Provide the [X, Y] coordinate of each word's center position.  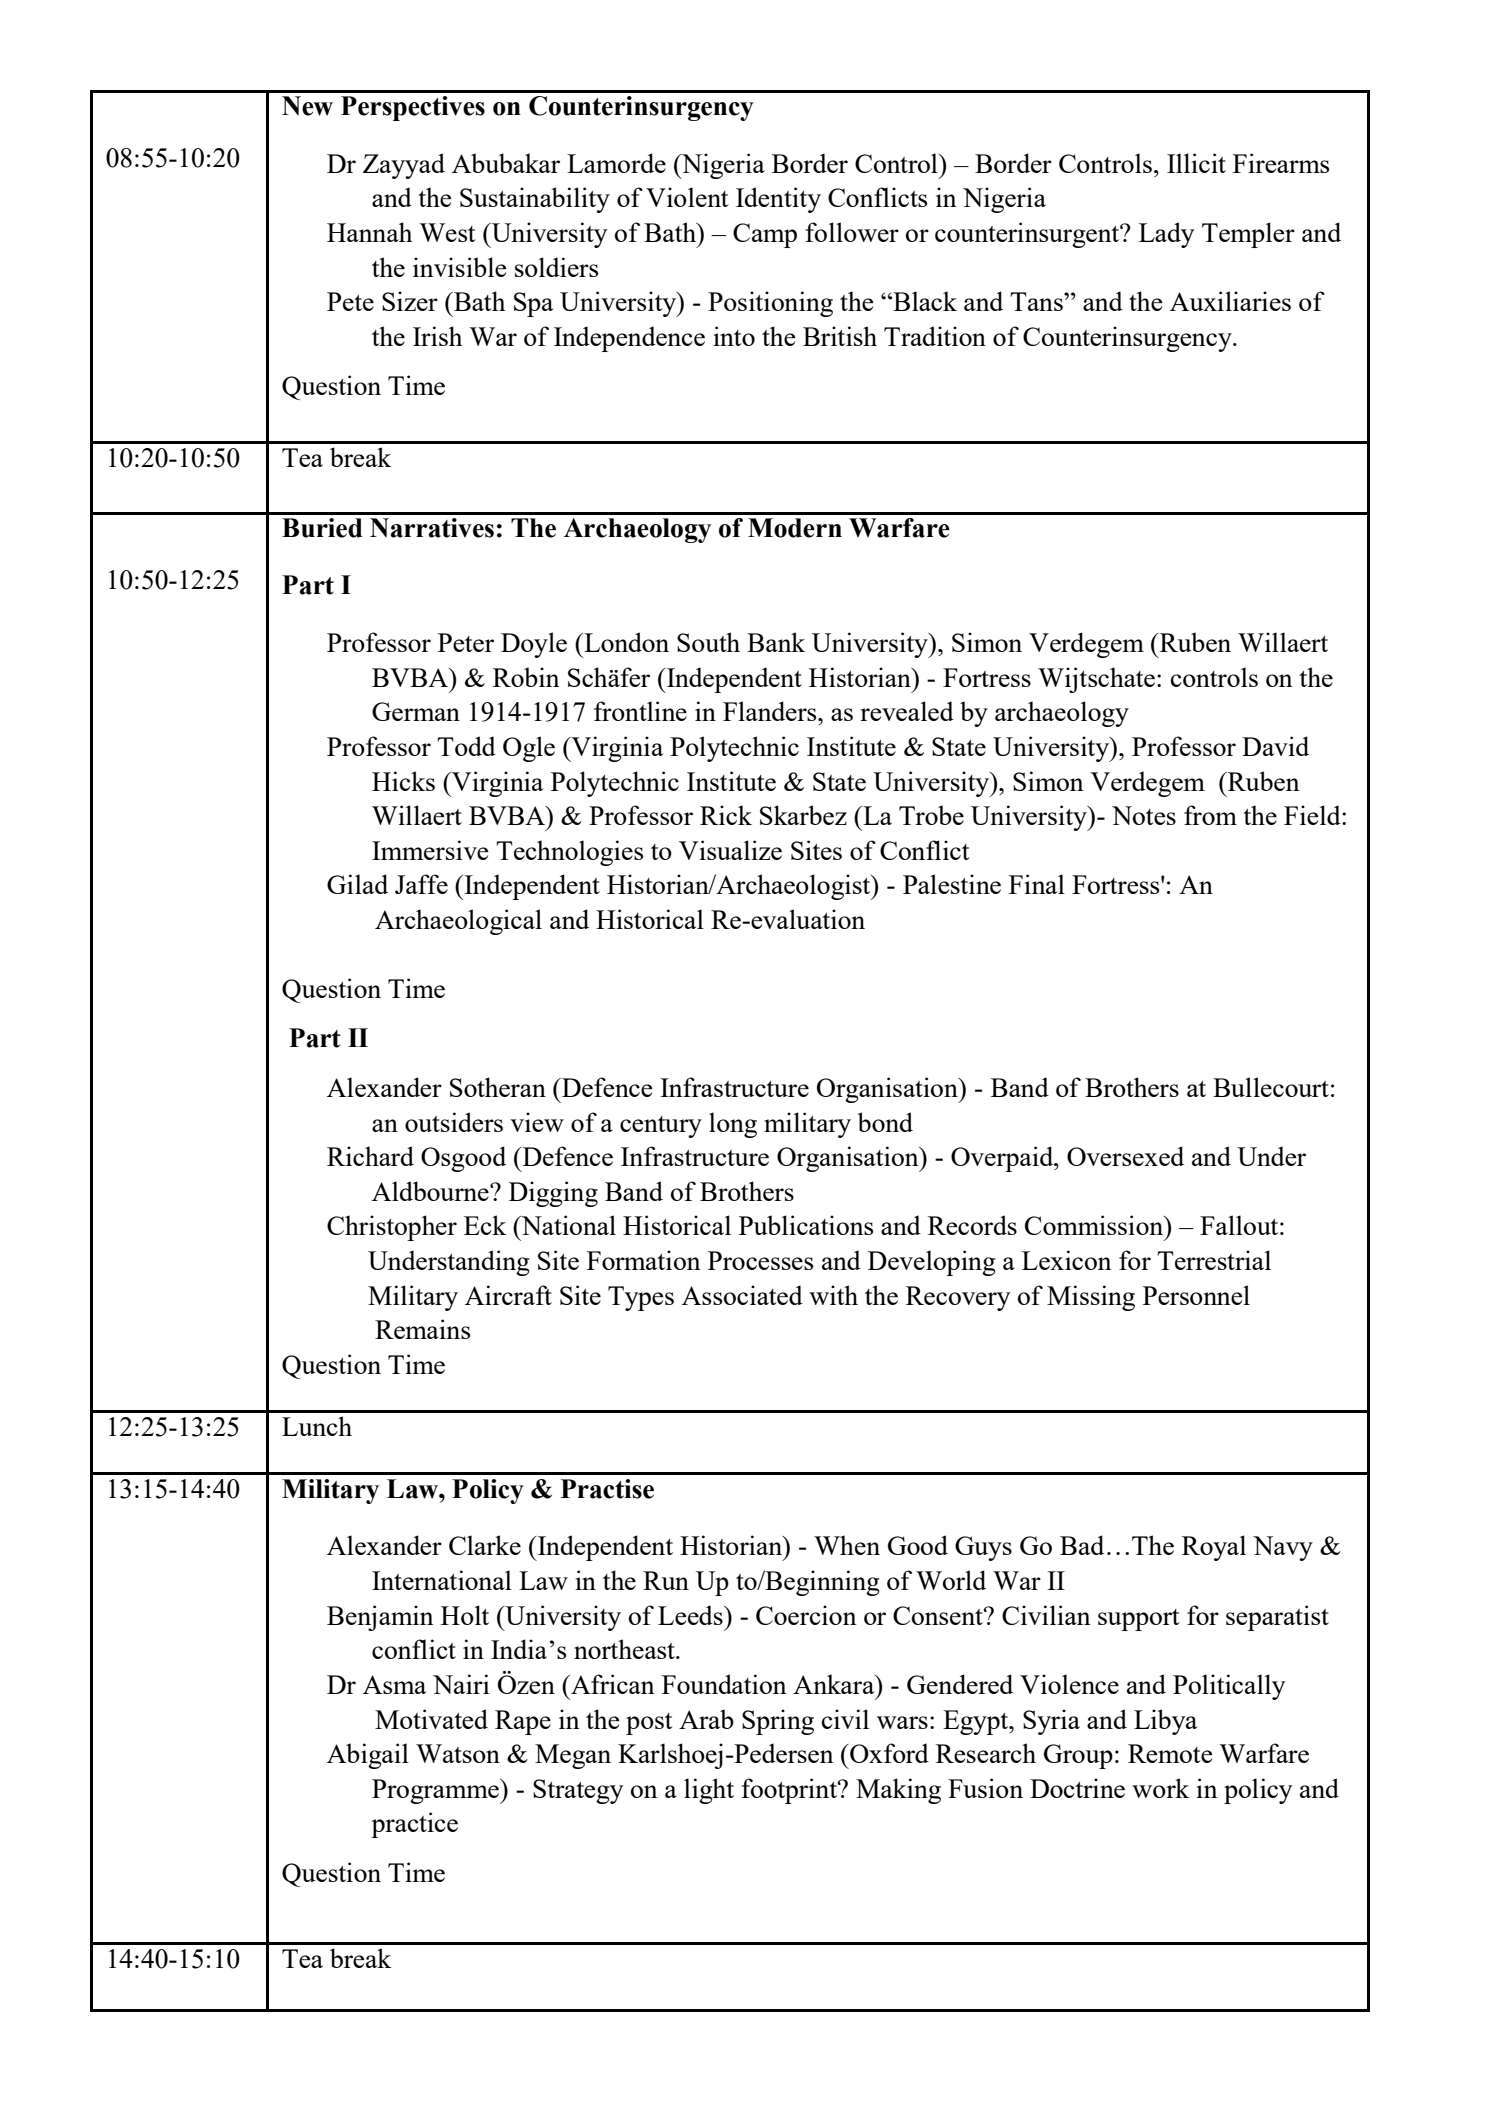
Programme [436, 1791]
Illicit [1196, 163]
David [1275, 746]
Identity [778, 200]
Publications [806, 1225]
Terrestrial [1214, 1260]
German [416, 711]
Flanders [771, 711]
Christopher [392, 1228]
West [447, 232]
